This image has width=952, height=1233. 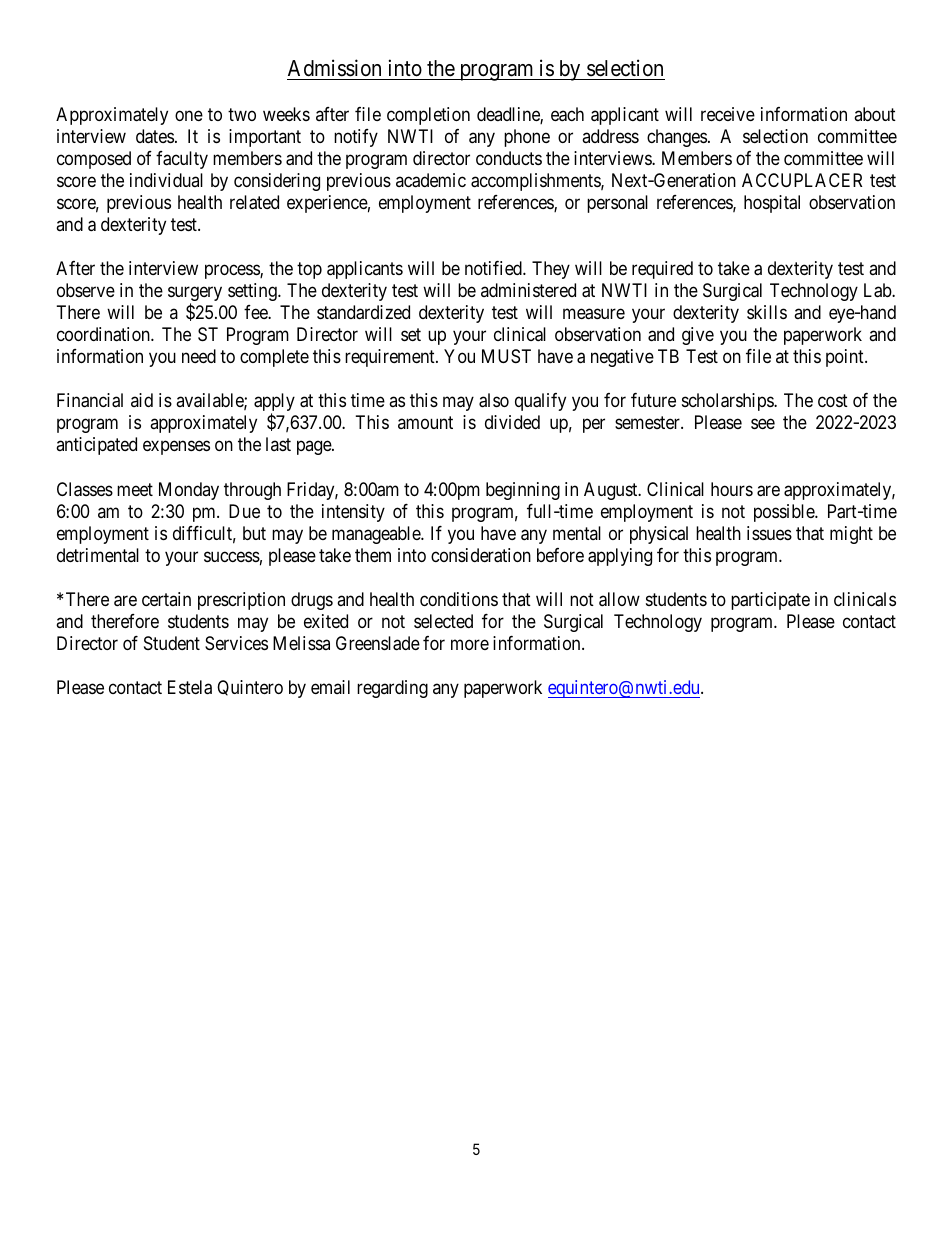 I want to click on need, so click(x=199, y=356).
